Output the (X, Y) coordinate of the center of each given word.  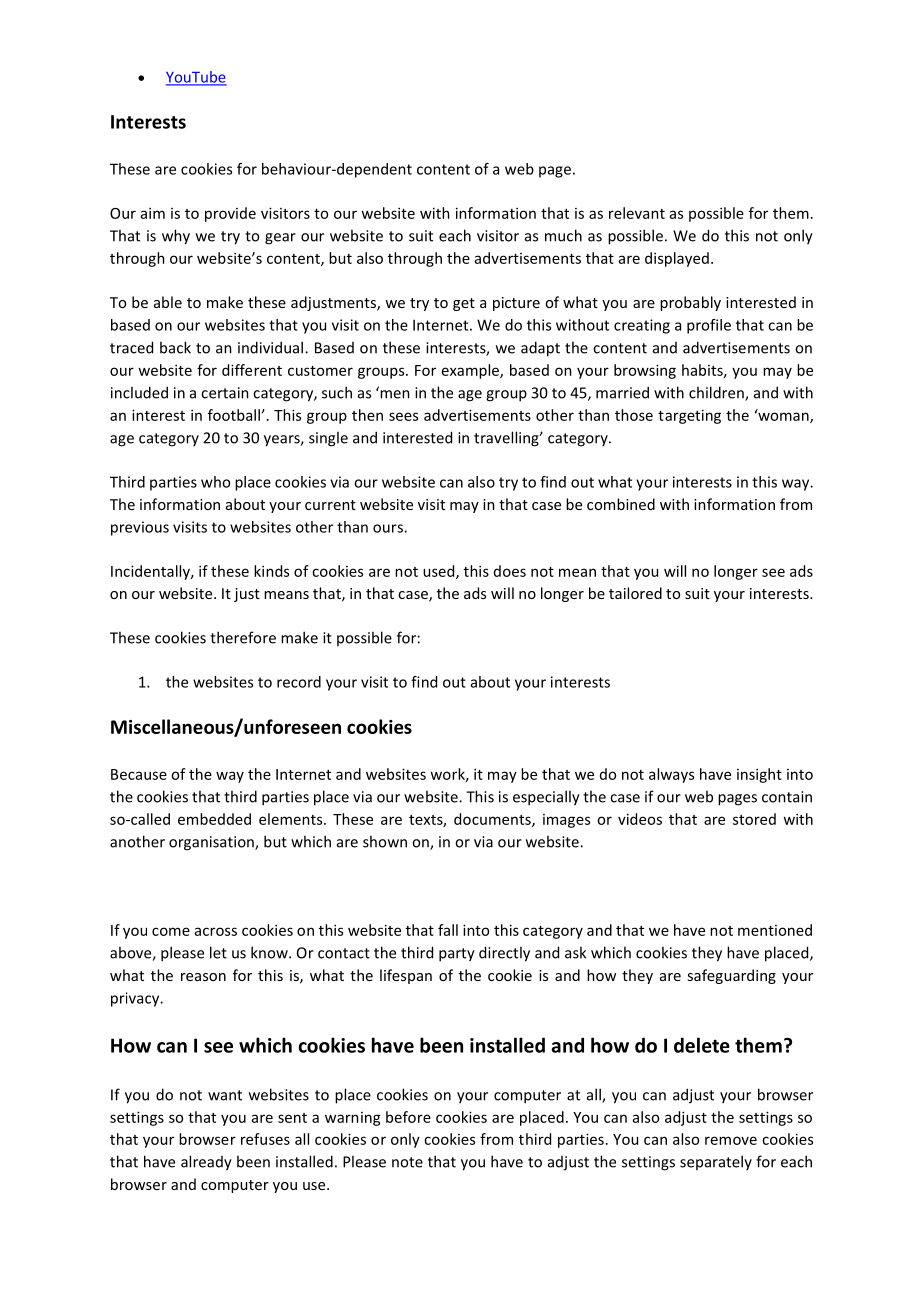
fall (448, 930)
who (215, 482)
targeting (689, 416)
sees (403, 416)
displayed (677, 259)
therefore (243, 637)
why (176, 237)
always (671, 775)
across (216, 931)
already (206, 1163)
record (299, 682)
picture (516, 304)
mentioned (775, 930)
